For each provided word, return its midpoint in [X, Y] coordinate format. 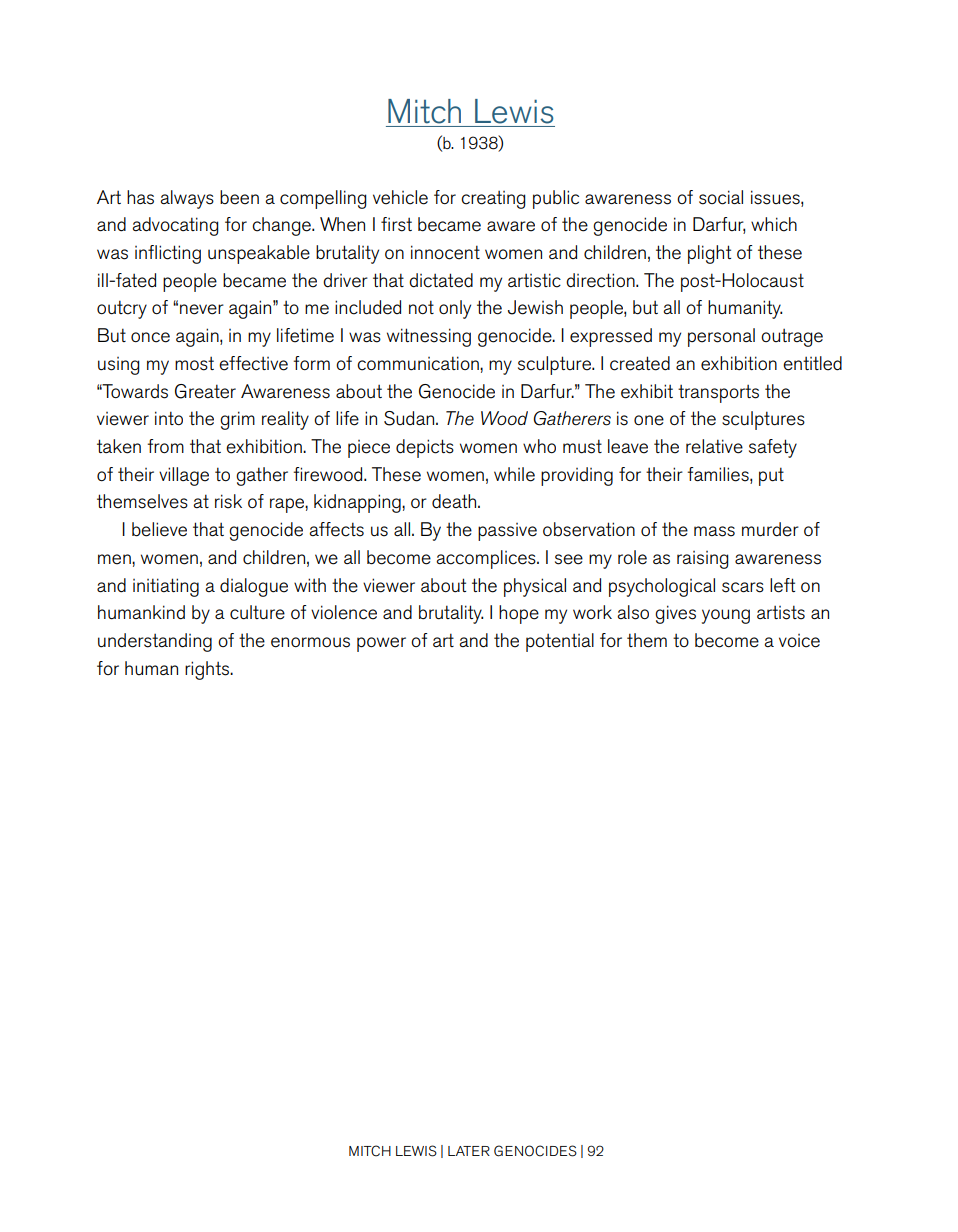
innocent [445, 252]
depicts [425, 448]
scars [743, 587]
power [381, 644]
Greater [205, 391]
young [726, 616]
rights [208, 670]
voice [799, 641]
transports [718, 393]
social [721, 197]
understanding [155, 642]
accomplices [487, 559]
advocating [175, 226]
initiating [166, 587]
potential [560, 642]
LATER [469, 1151]
